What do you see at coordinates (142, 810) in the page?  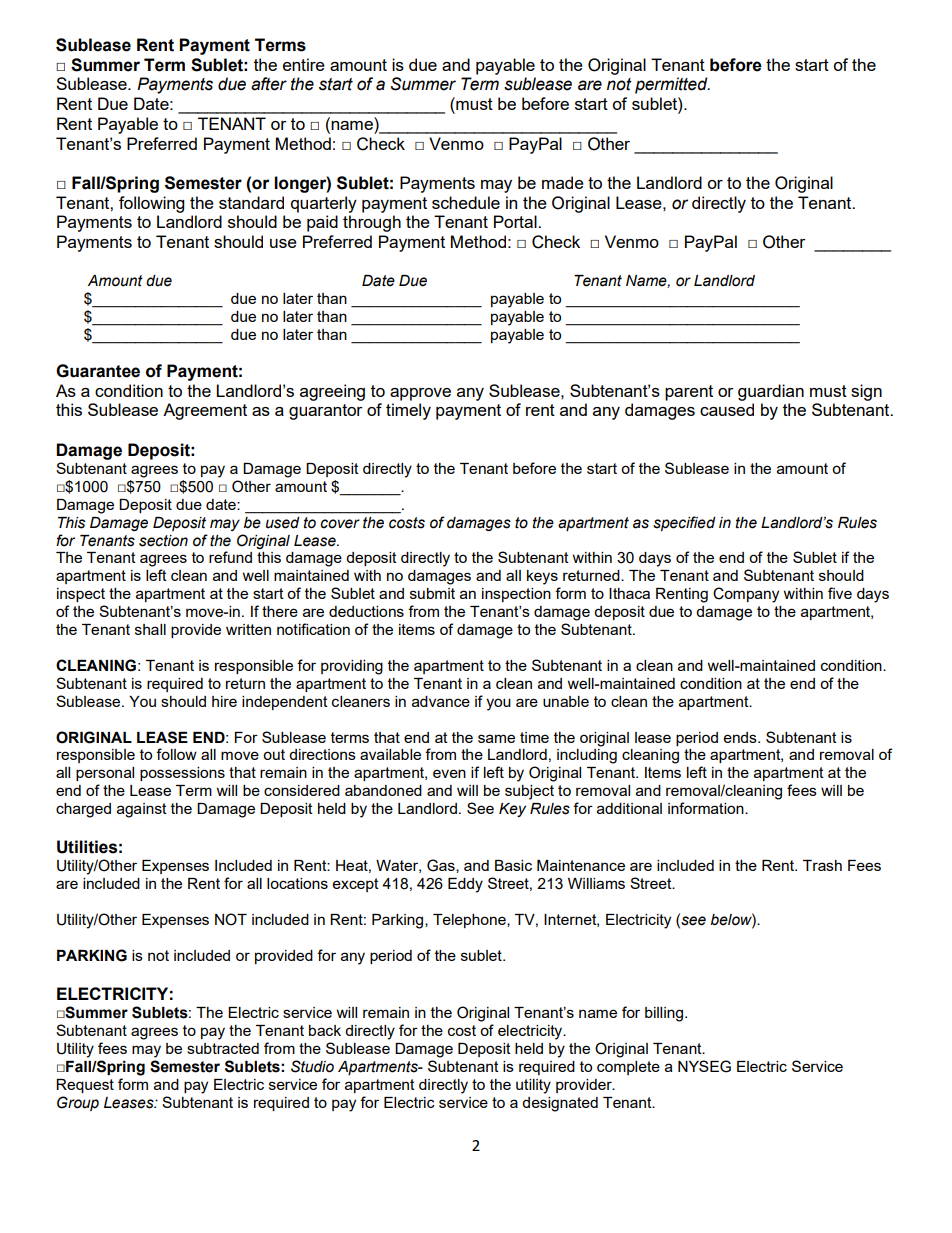 I see `against` at bounding box center [142, 810].
